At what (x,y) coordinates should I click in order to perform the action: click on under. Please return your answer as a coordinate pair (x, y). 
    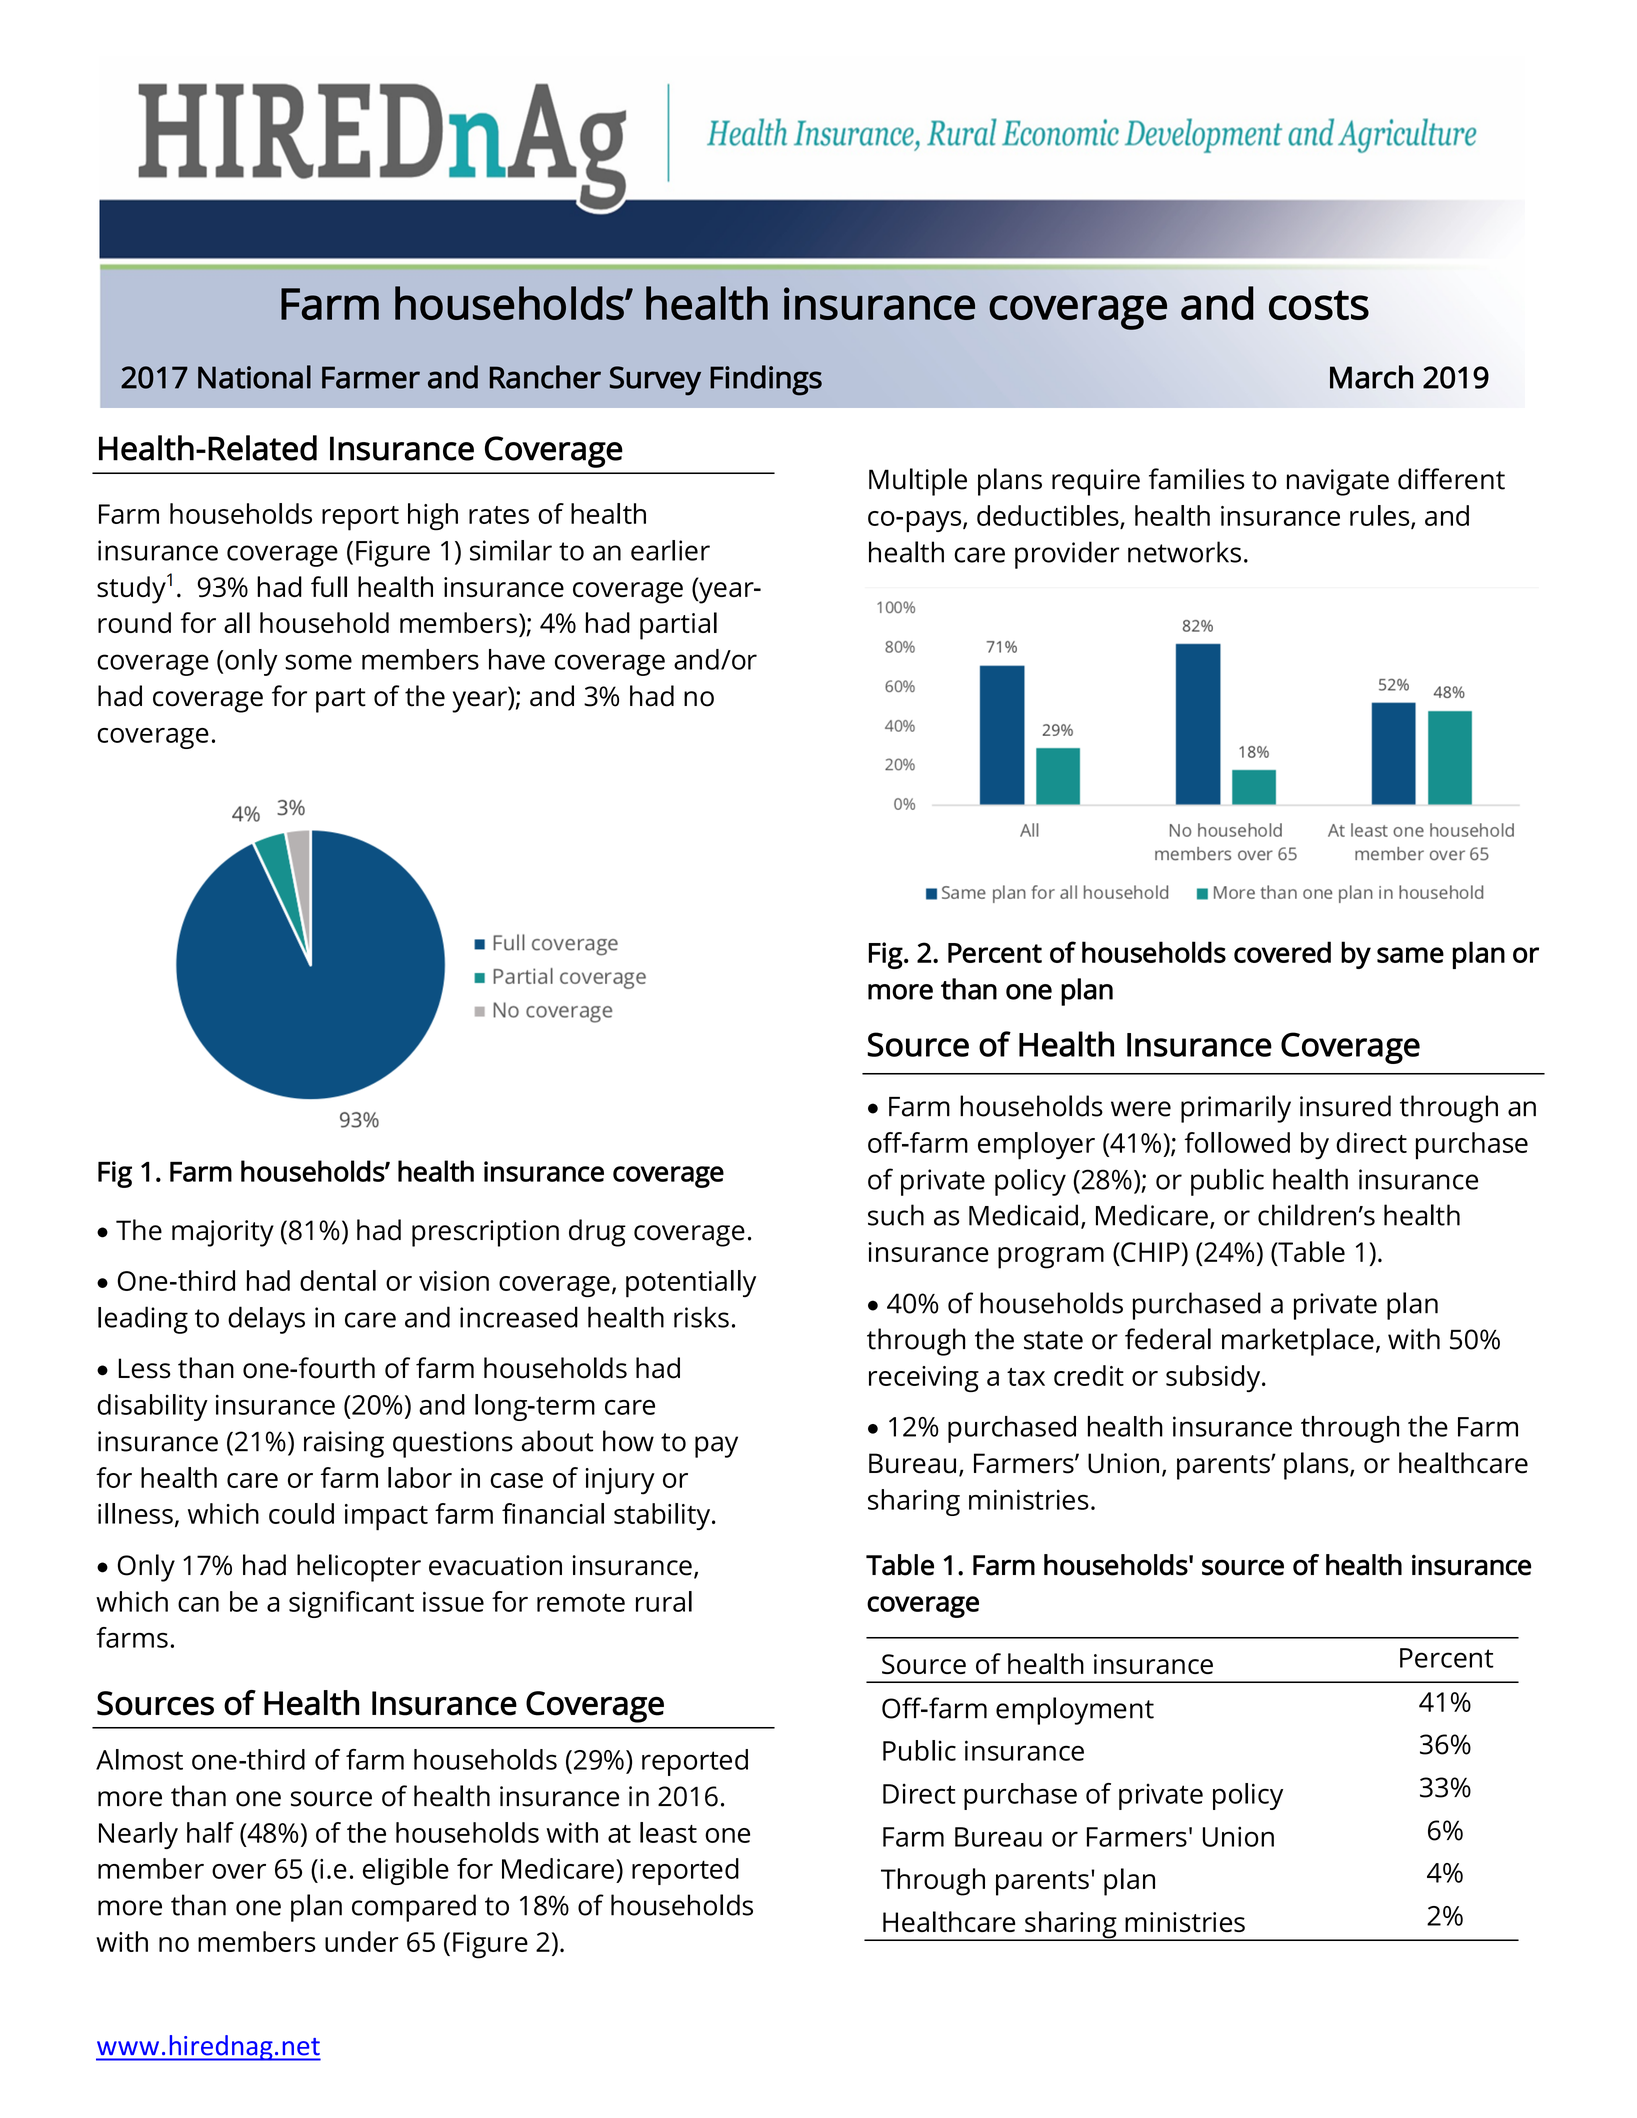
    Looking at the image, I should click on (361, 1941).
